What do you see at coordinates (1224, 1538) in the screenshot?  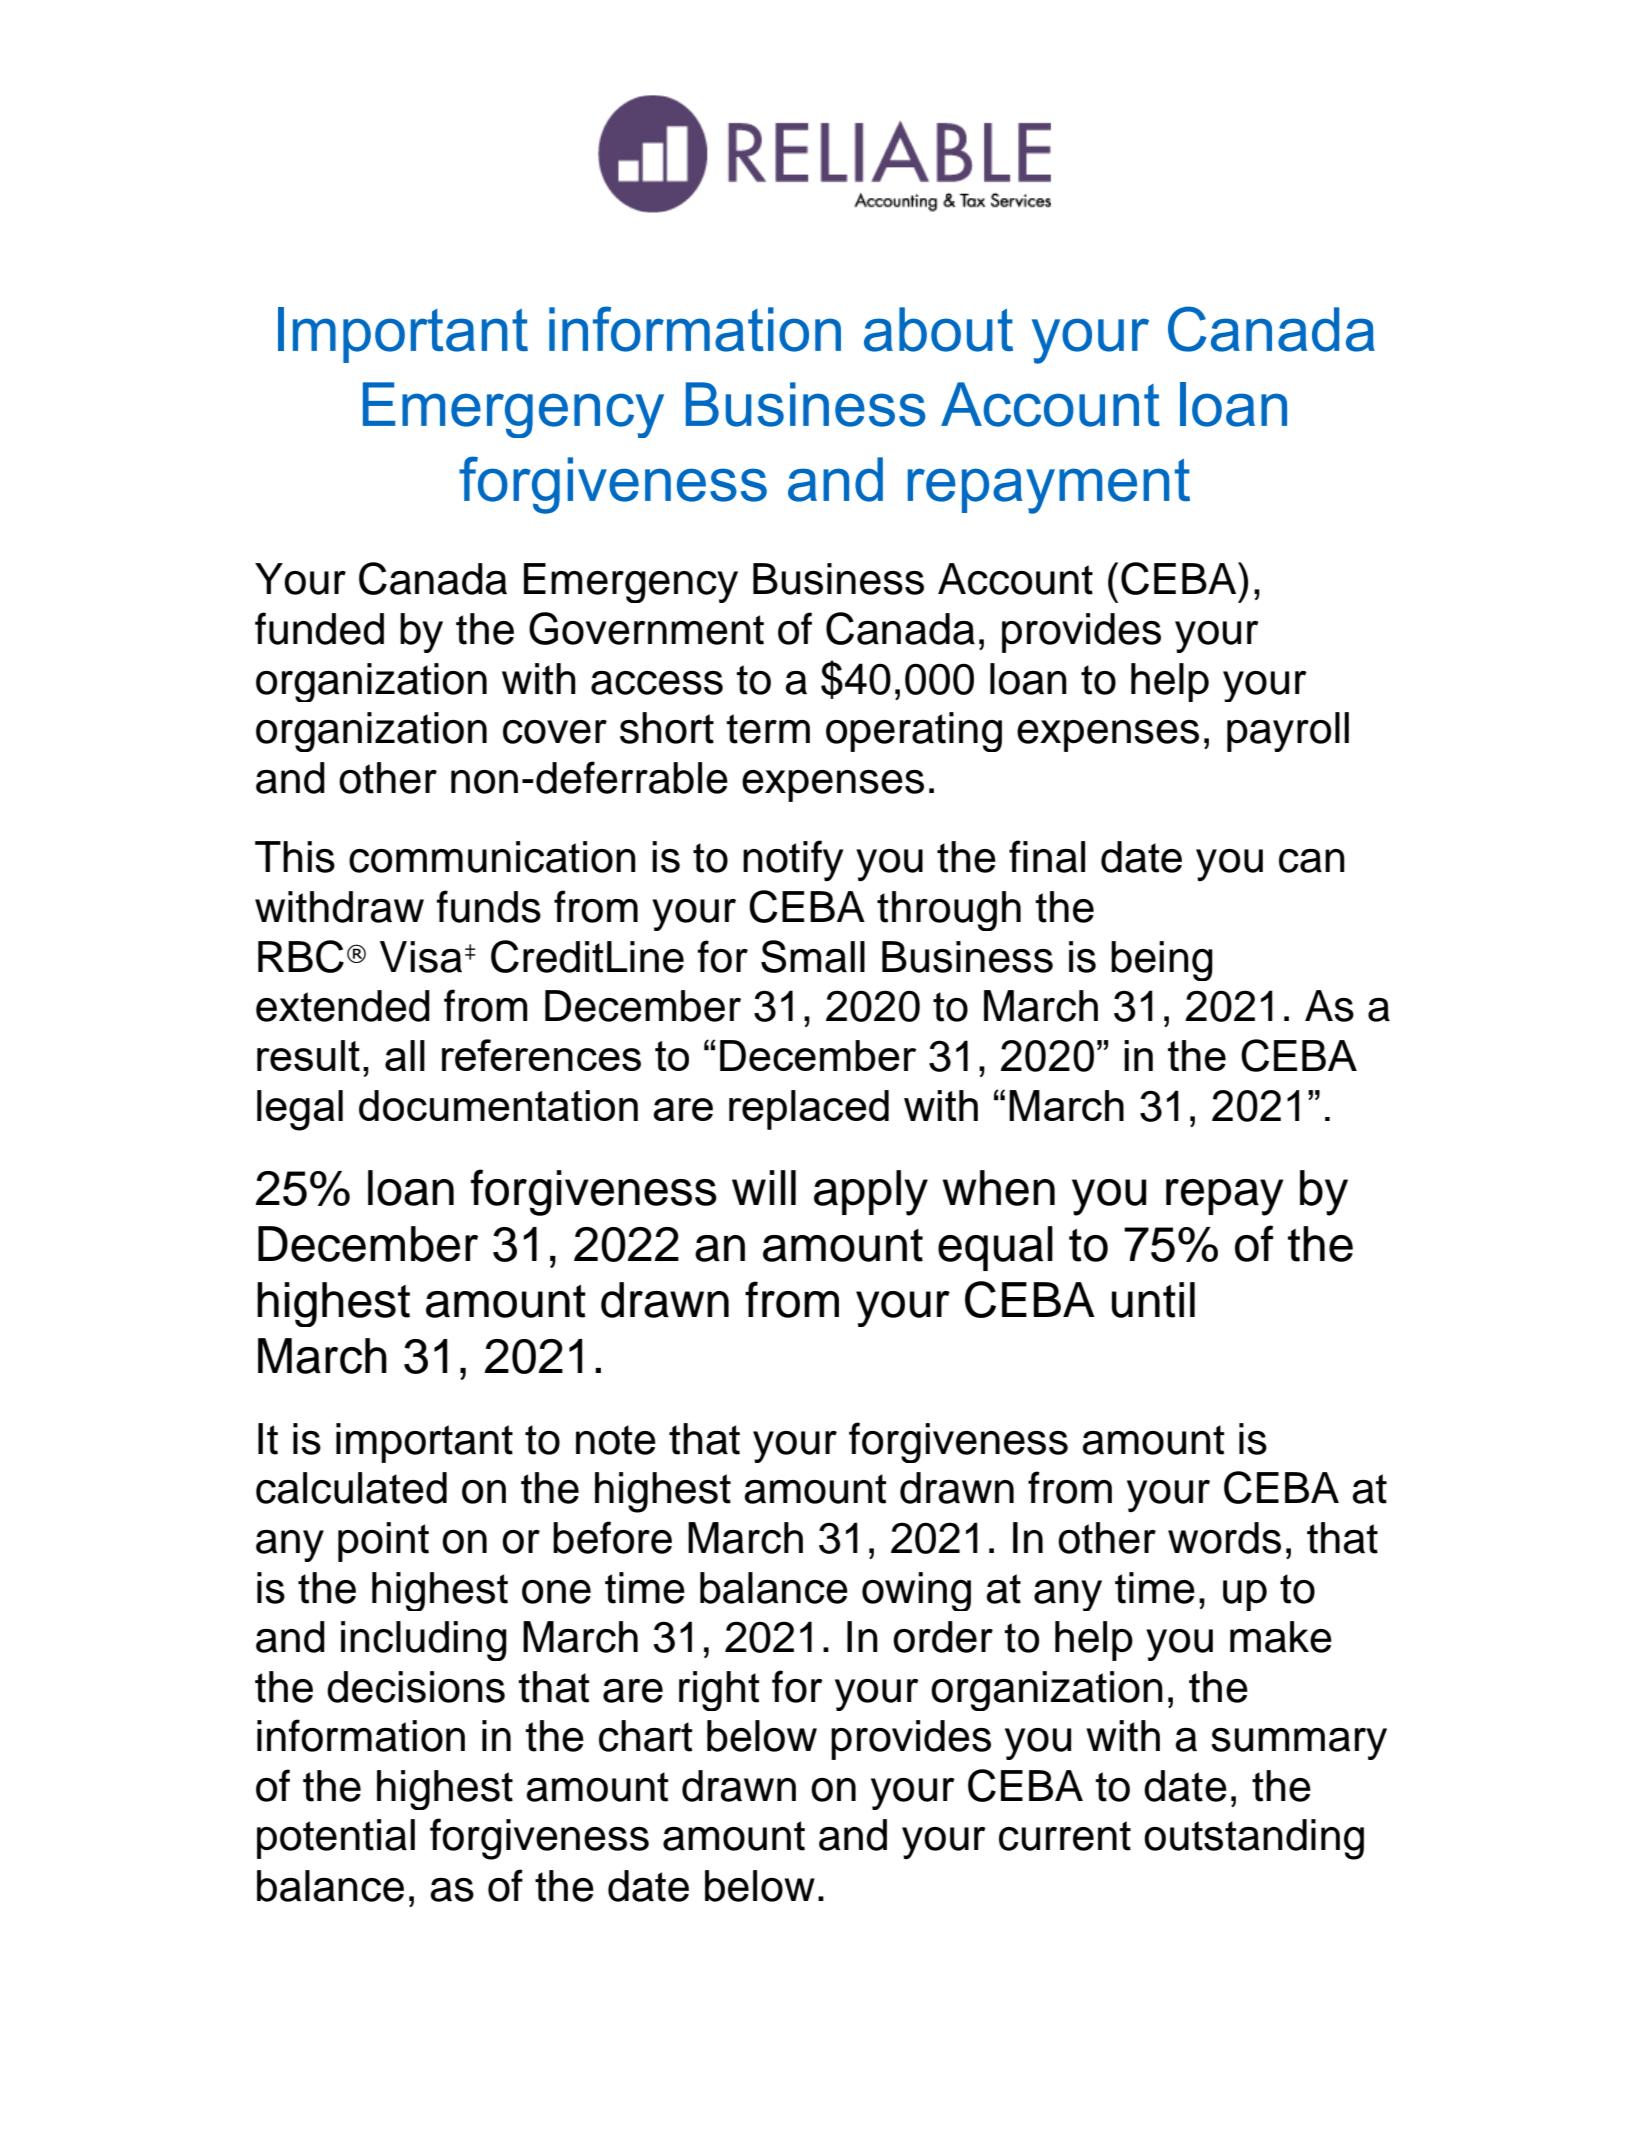 I see `words` at bounding box center [1224, 1538].
